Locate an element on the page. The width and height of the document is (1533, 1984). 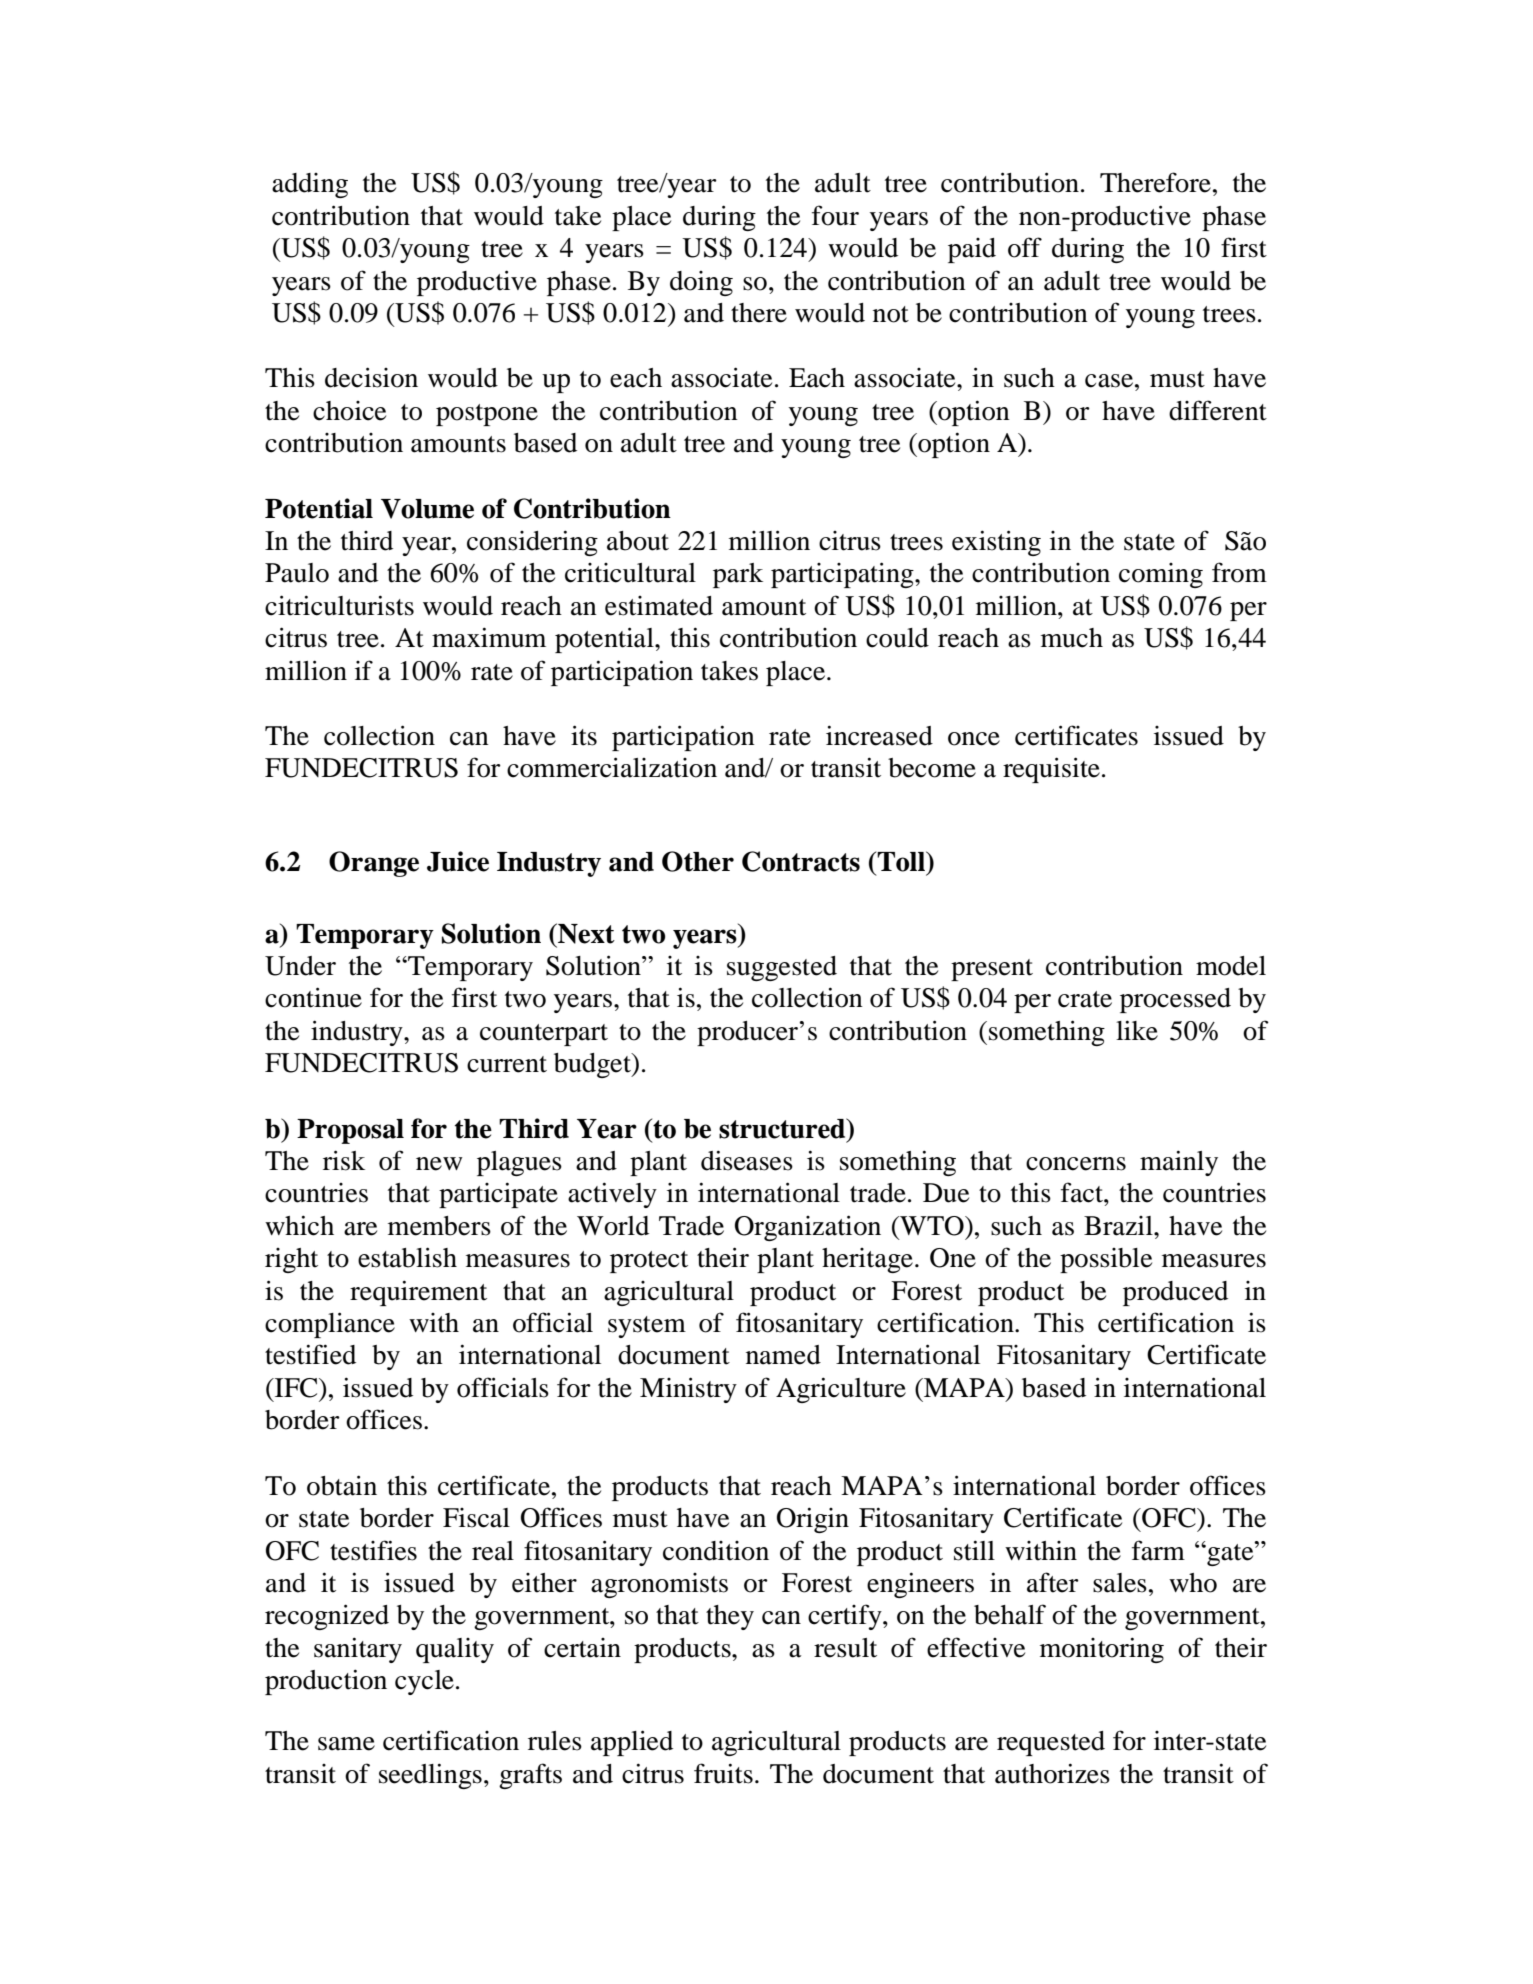
suggested is located at coordinates (782, 968).
